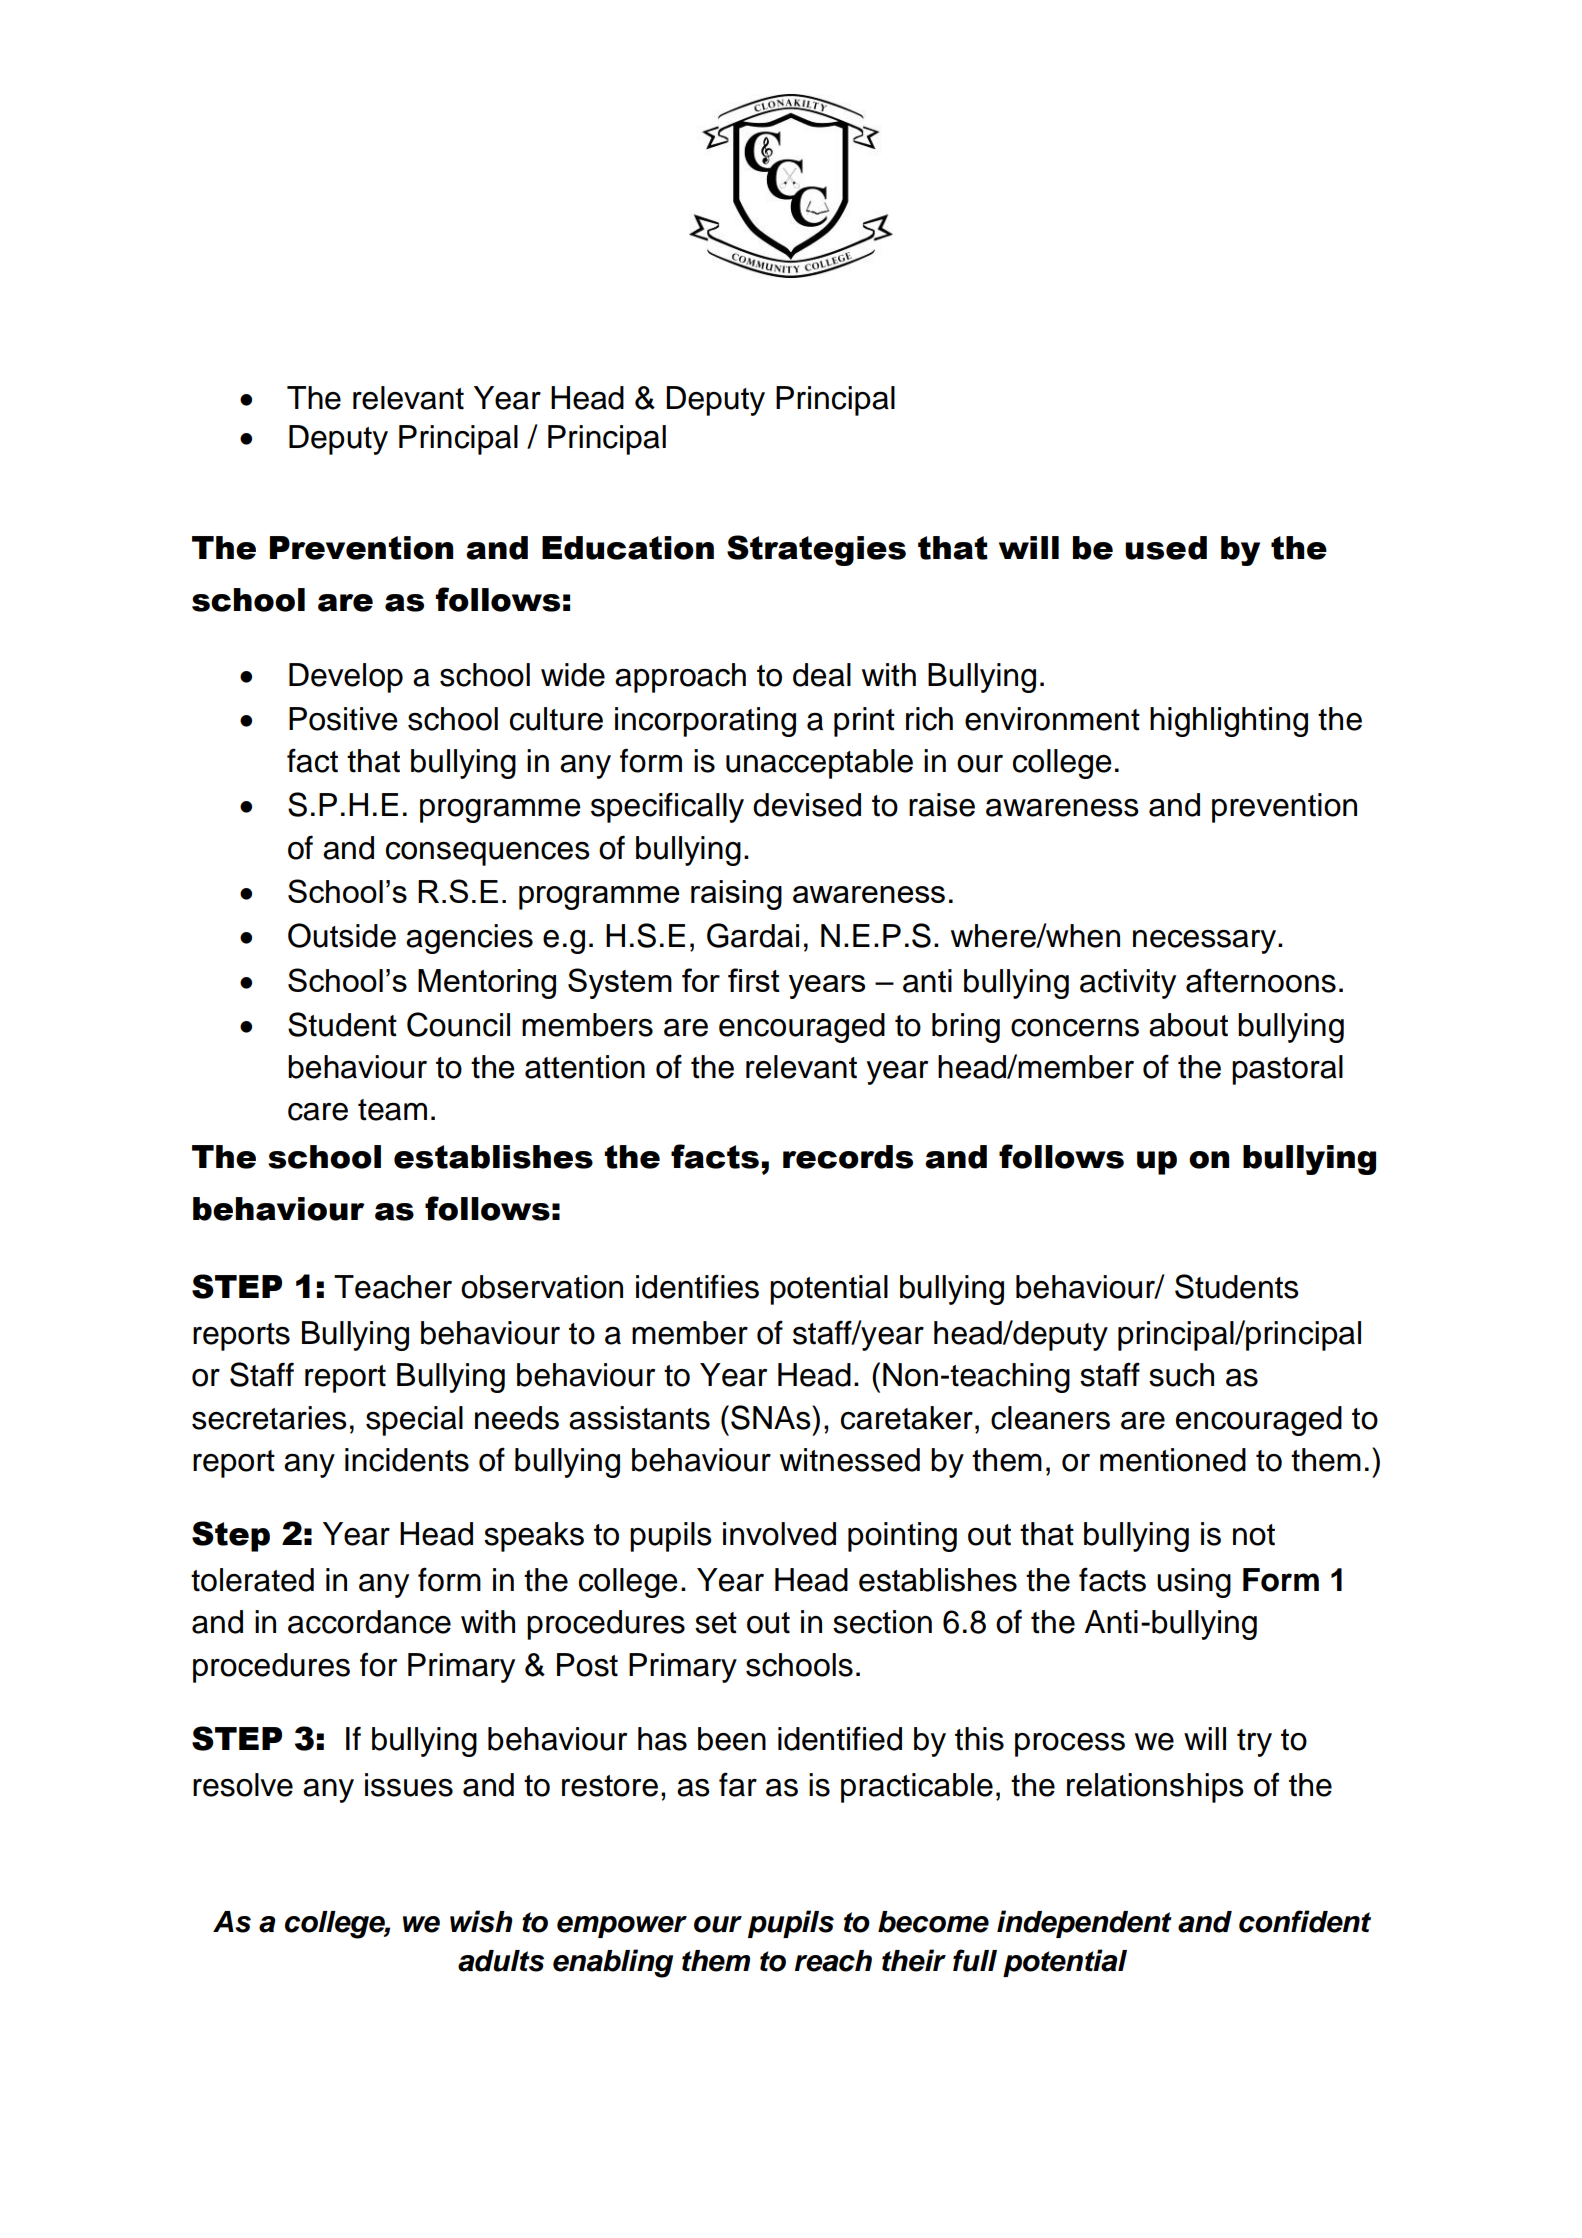  I want to click on reach, so click(833, 1961).
